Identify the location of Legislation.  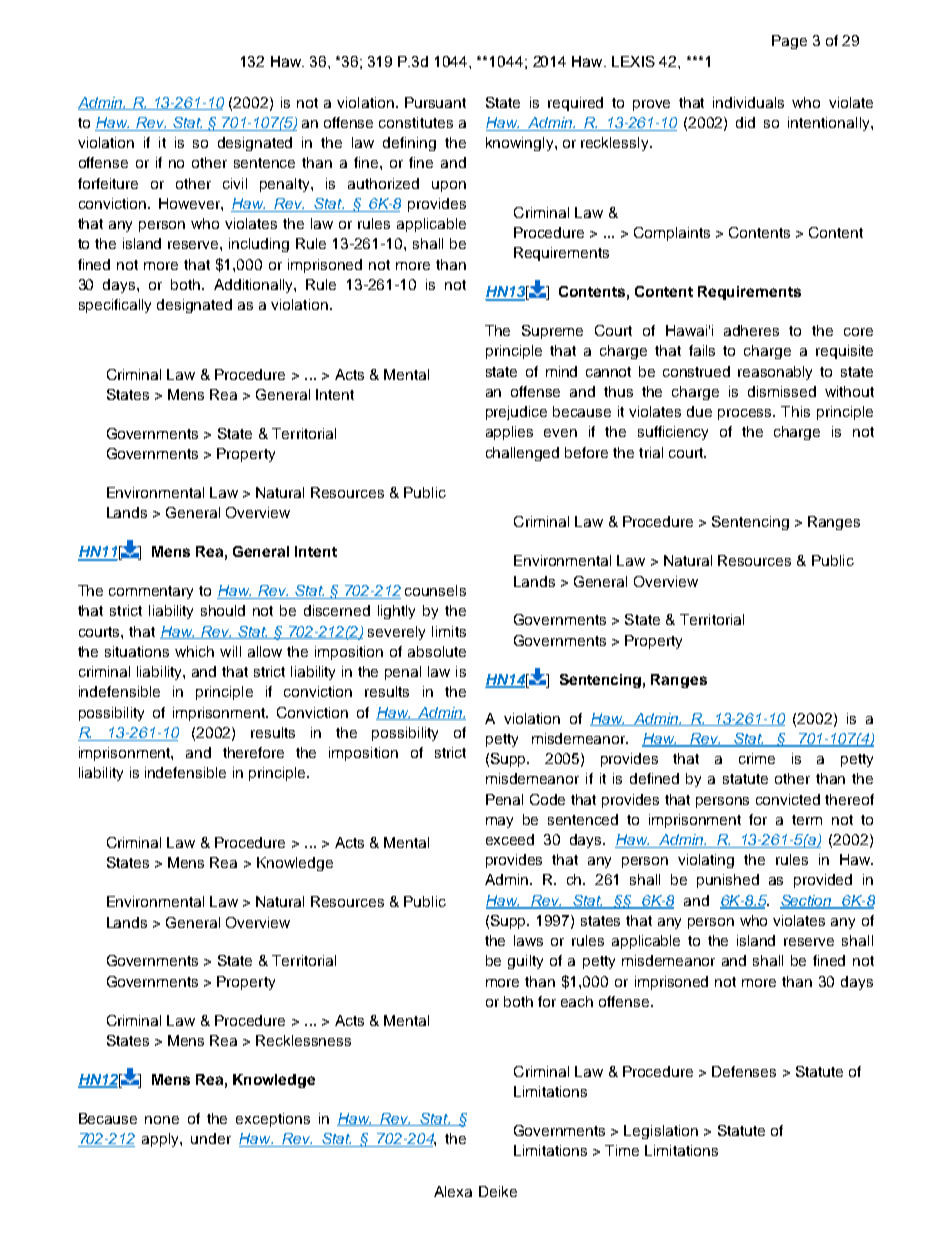
(661, 1132).
